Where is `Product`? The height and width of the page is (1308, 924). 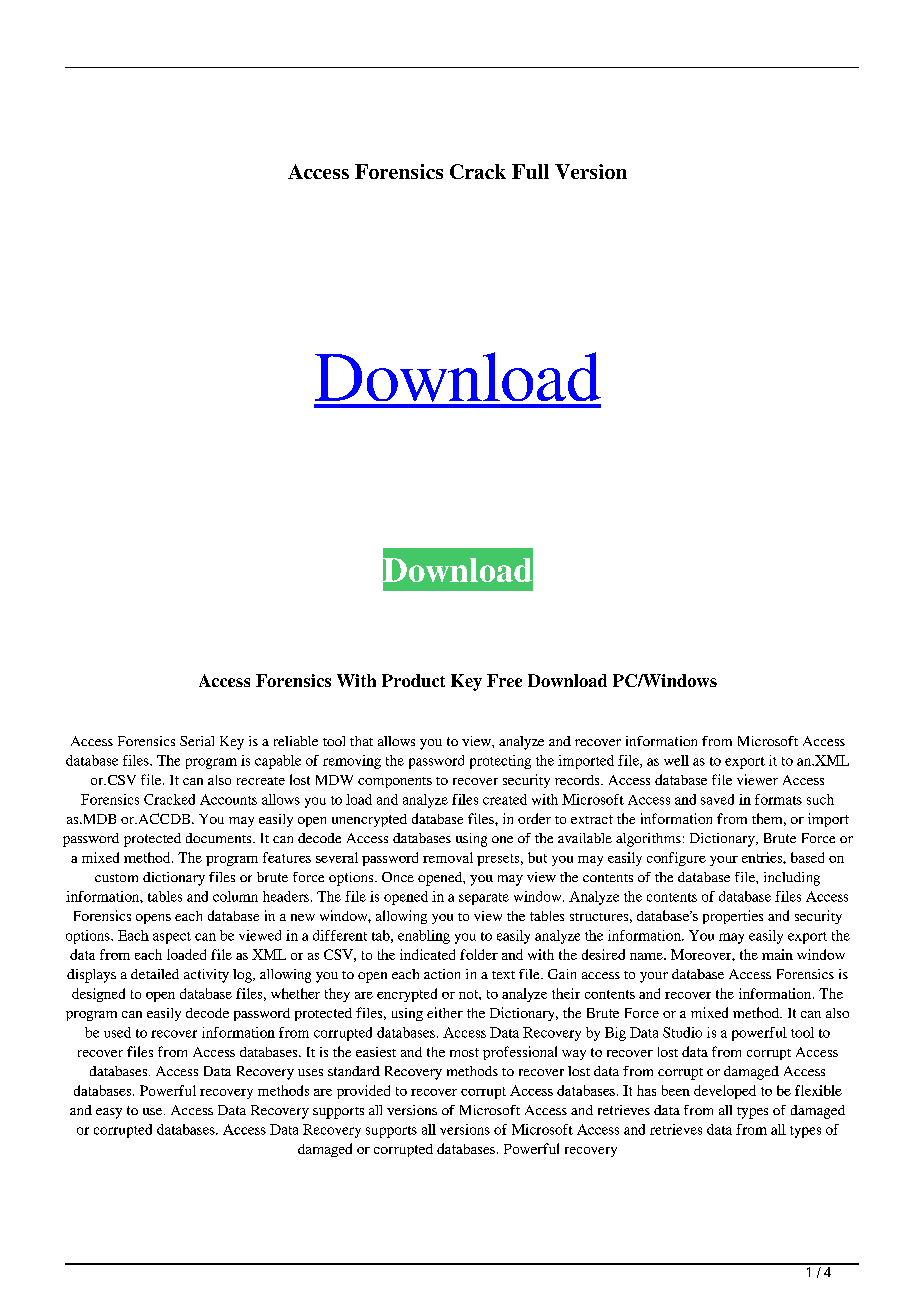
Product is located at coordinates (413, 680).
